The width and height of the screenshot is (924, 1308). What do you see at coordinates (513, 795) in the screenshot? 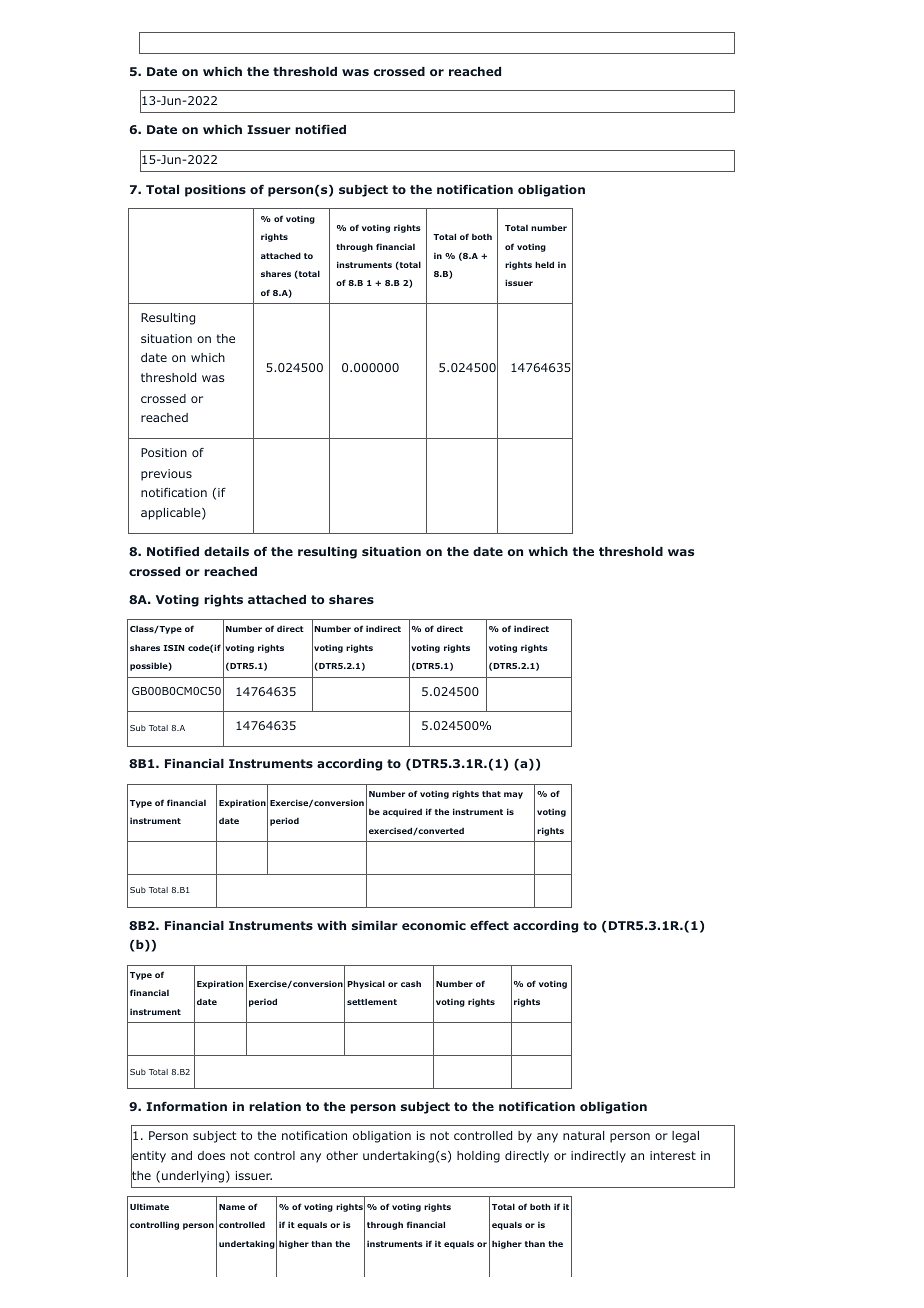
I see `may` at bounding box center [513, 795].
